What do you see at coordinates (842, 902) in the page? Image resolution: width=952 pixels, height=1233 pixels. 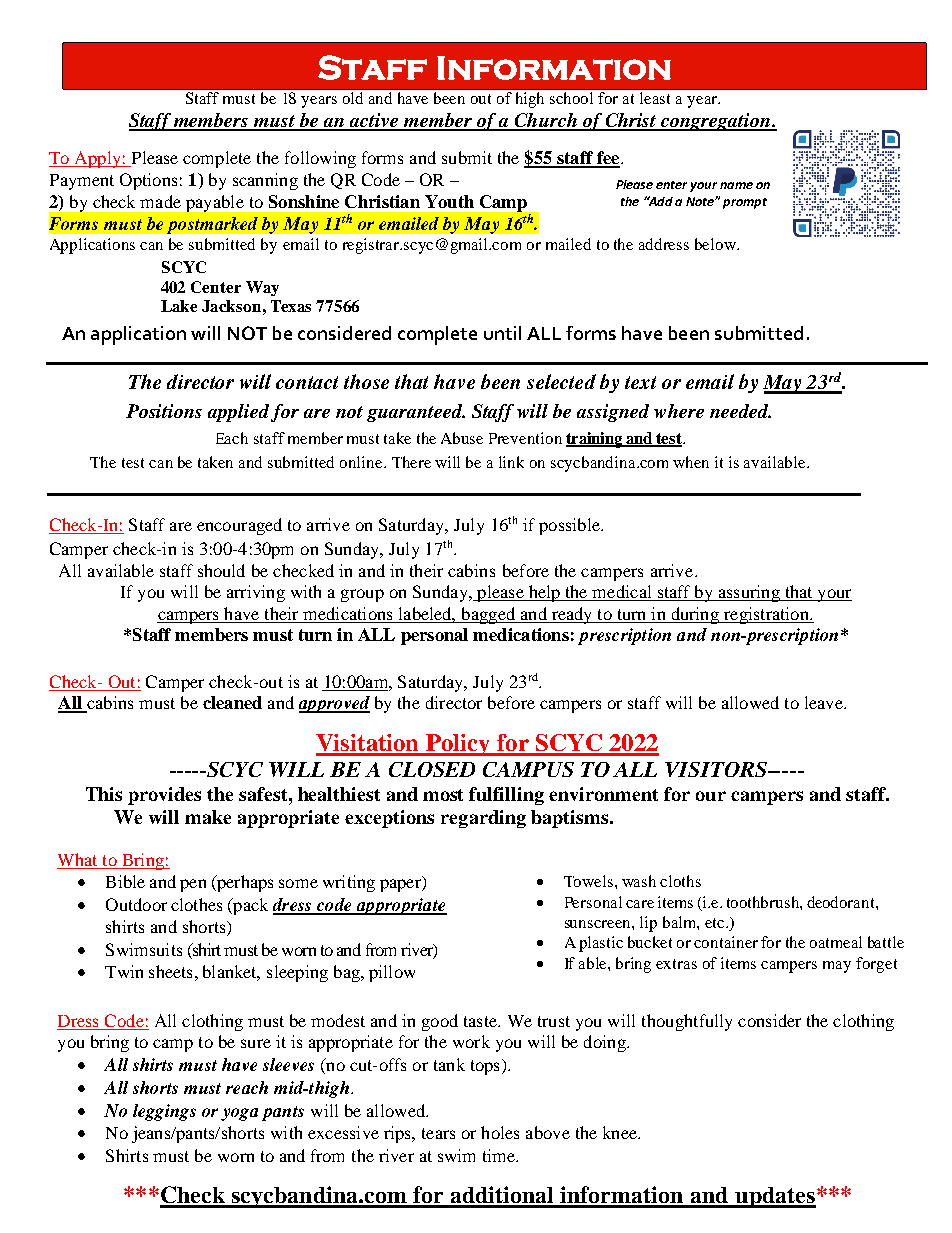 I see `deodorant` at bounding box center [842, 902].
